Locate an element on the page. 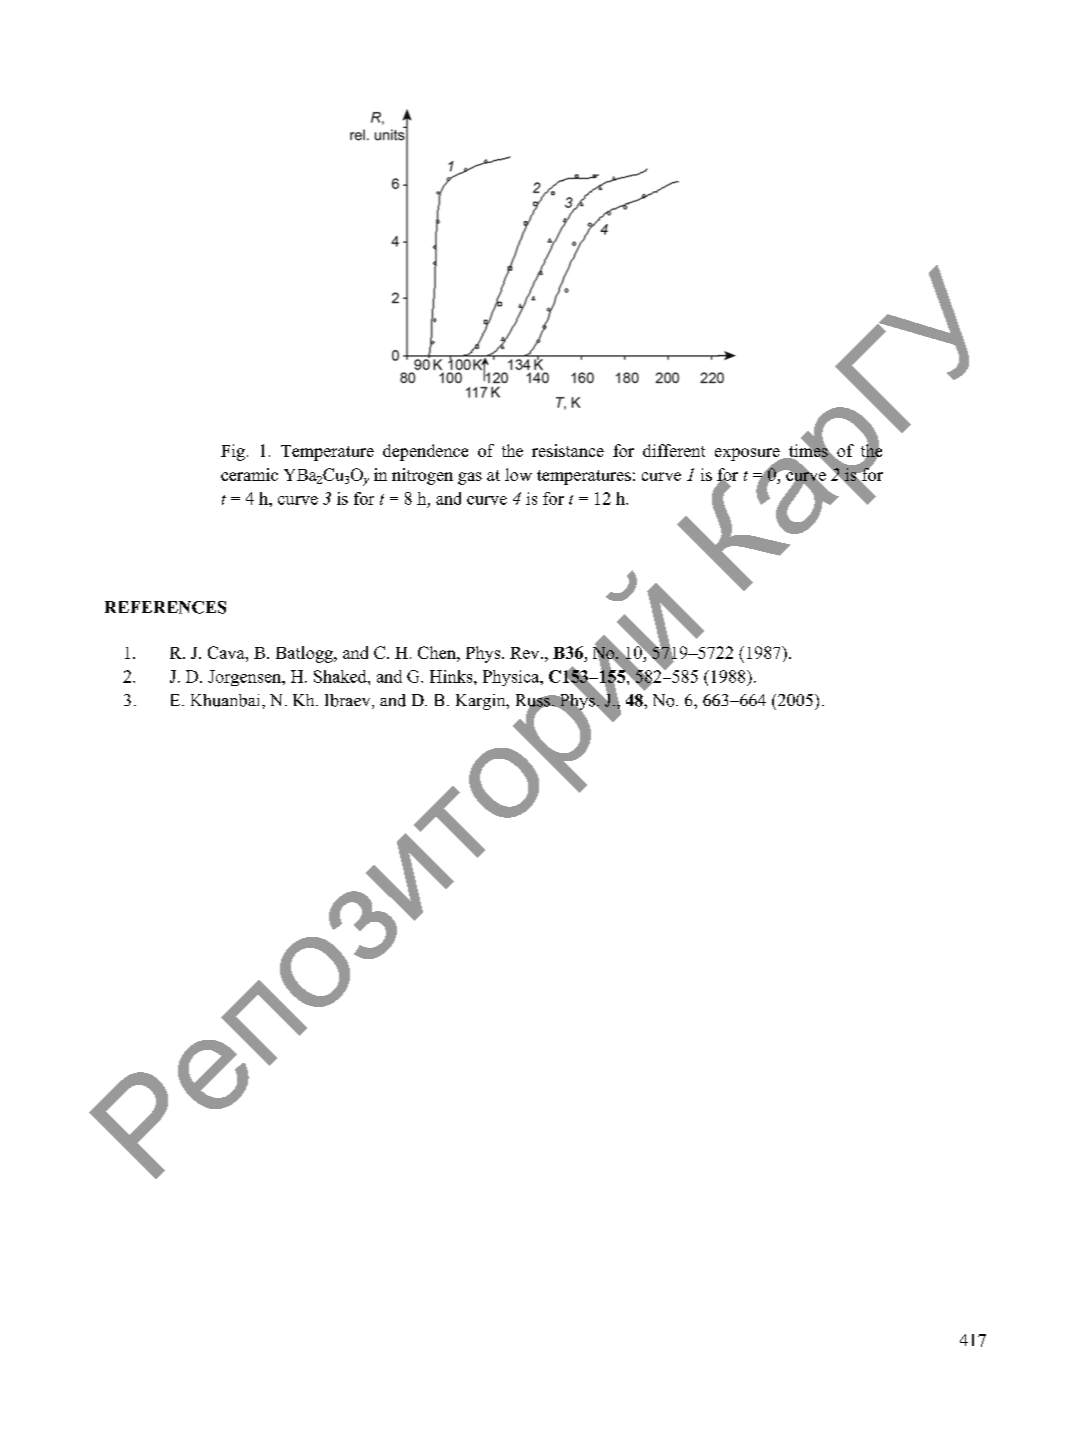  Rev is located at coordinates (526, 653).
